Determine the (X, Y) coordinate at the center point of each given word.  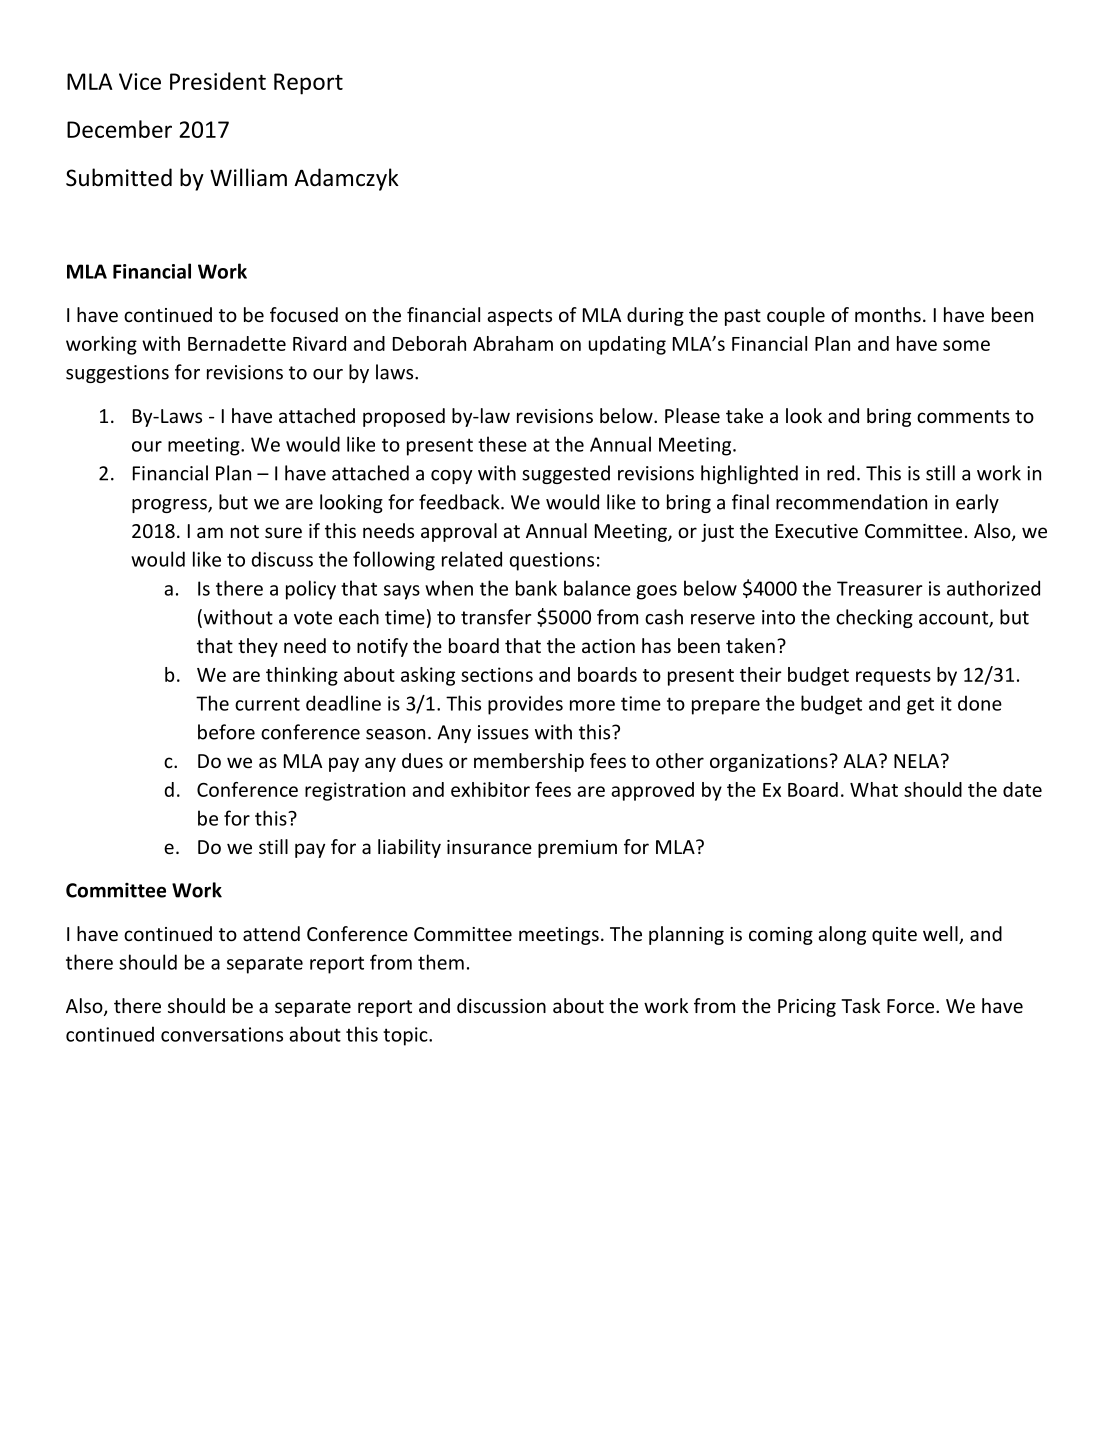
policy (311, 590)
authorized (993, 588)
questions (551, 561)
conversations (222, 1034)
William (248, 177)
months (888, 314)
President (218, 81)
